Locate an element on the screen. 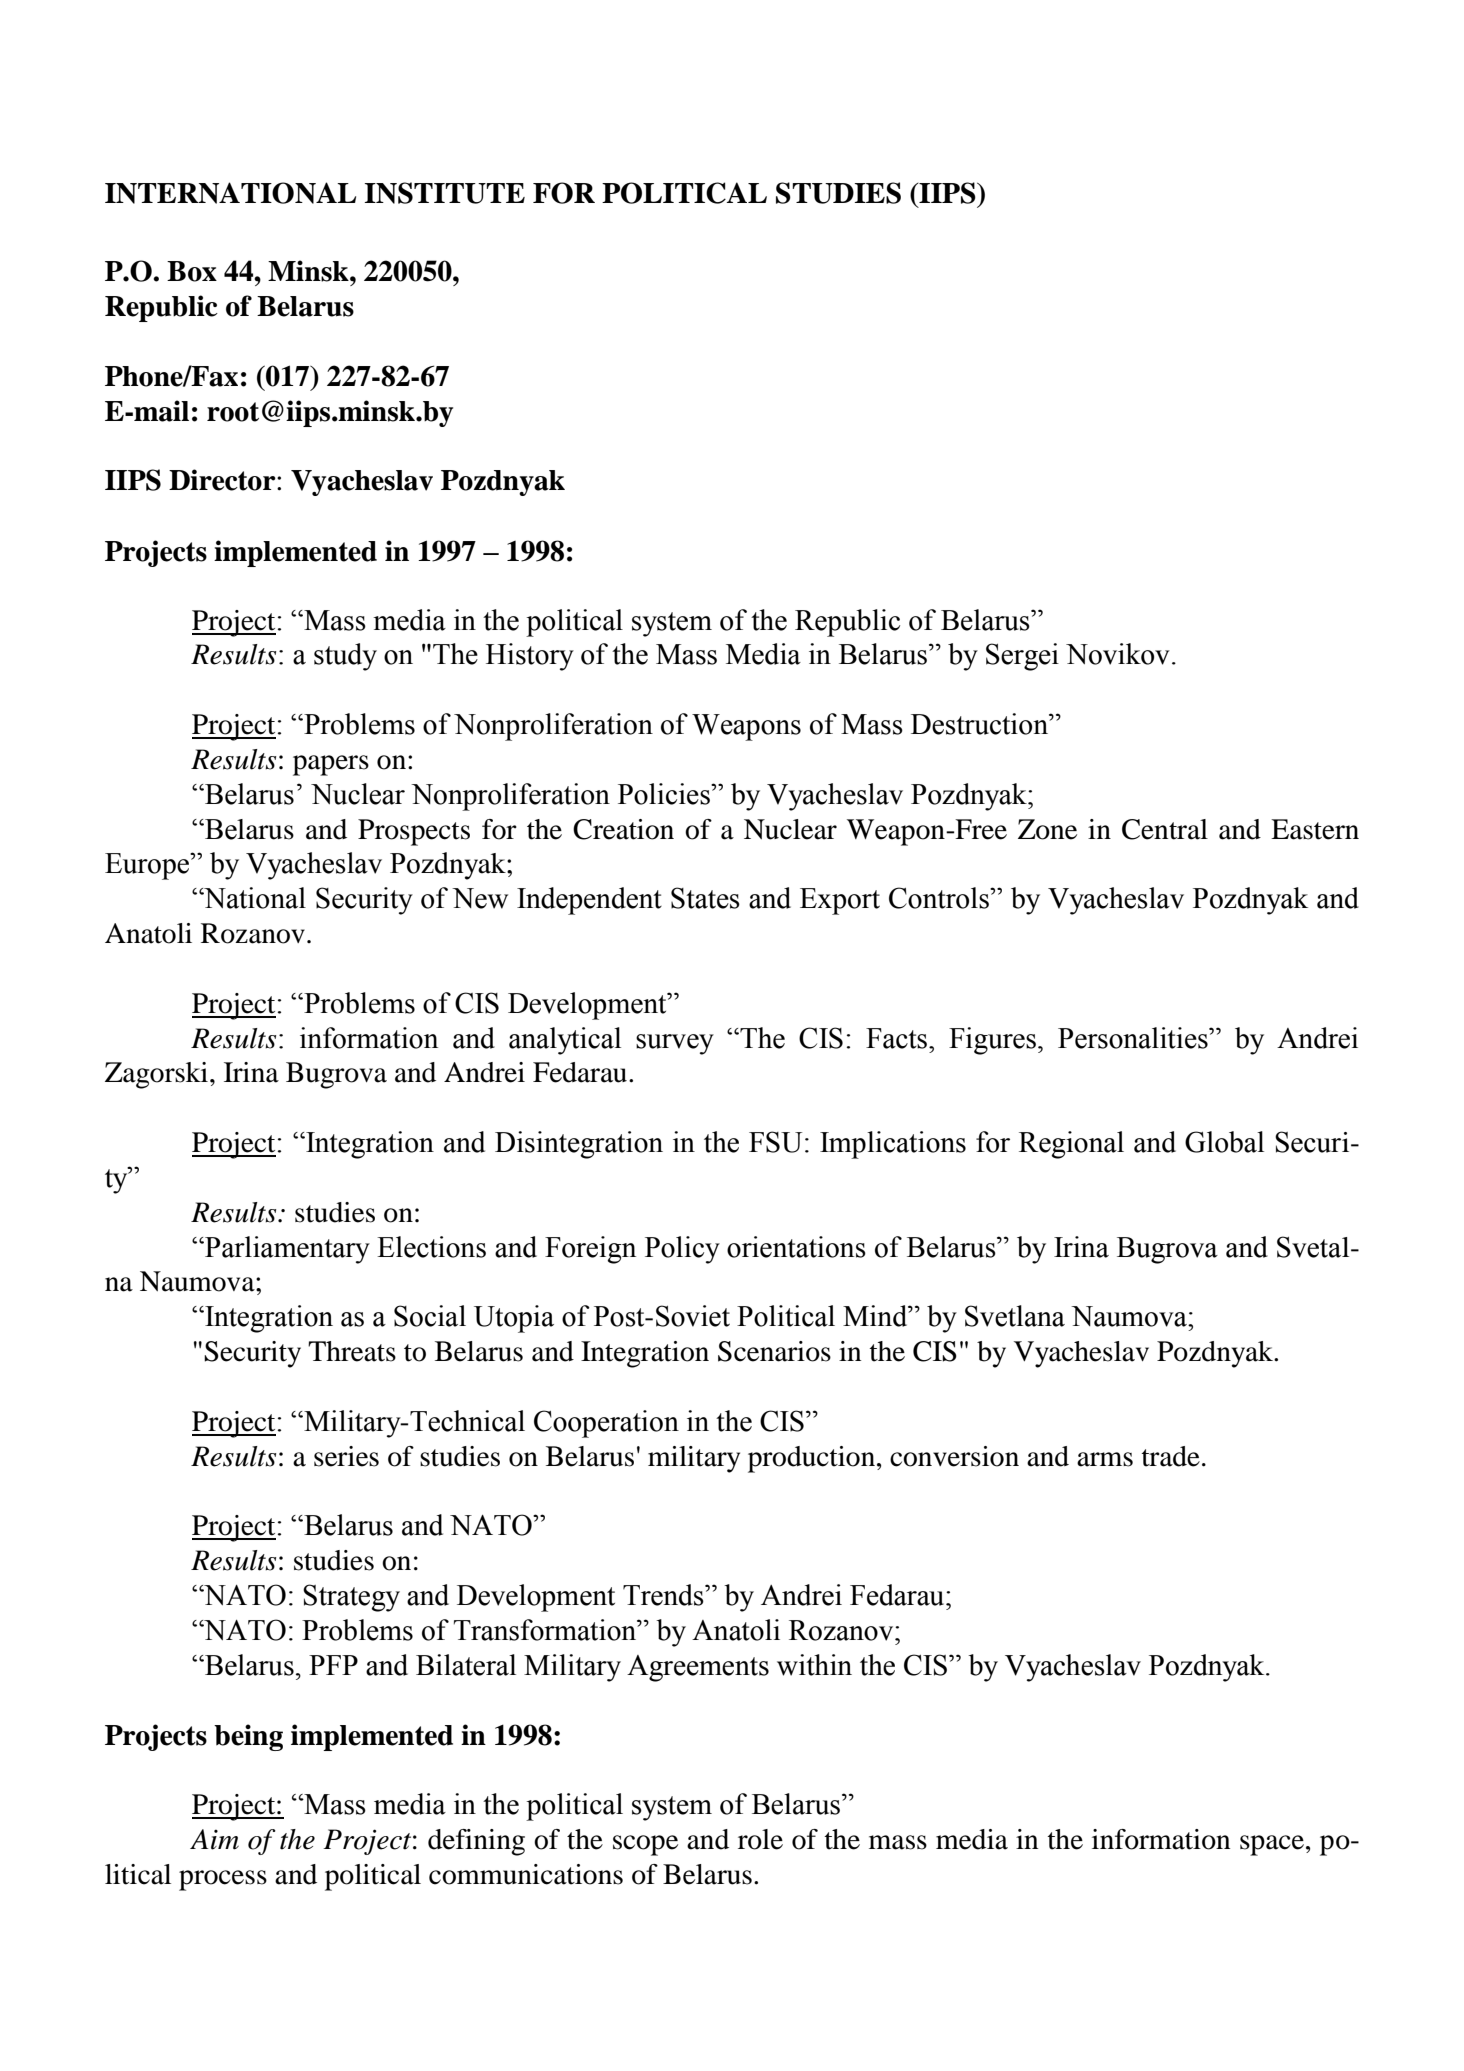 This screenshot has height=2071, width=1464. Central is located at coordinates (1165, 829).
